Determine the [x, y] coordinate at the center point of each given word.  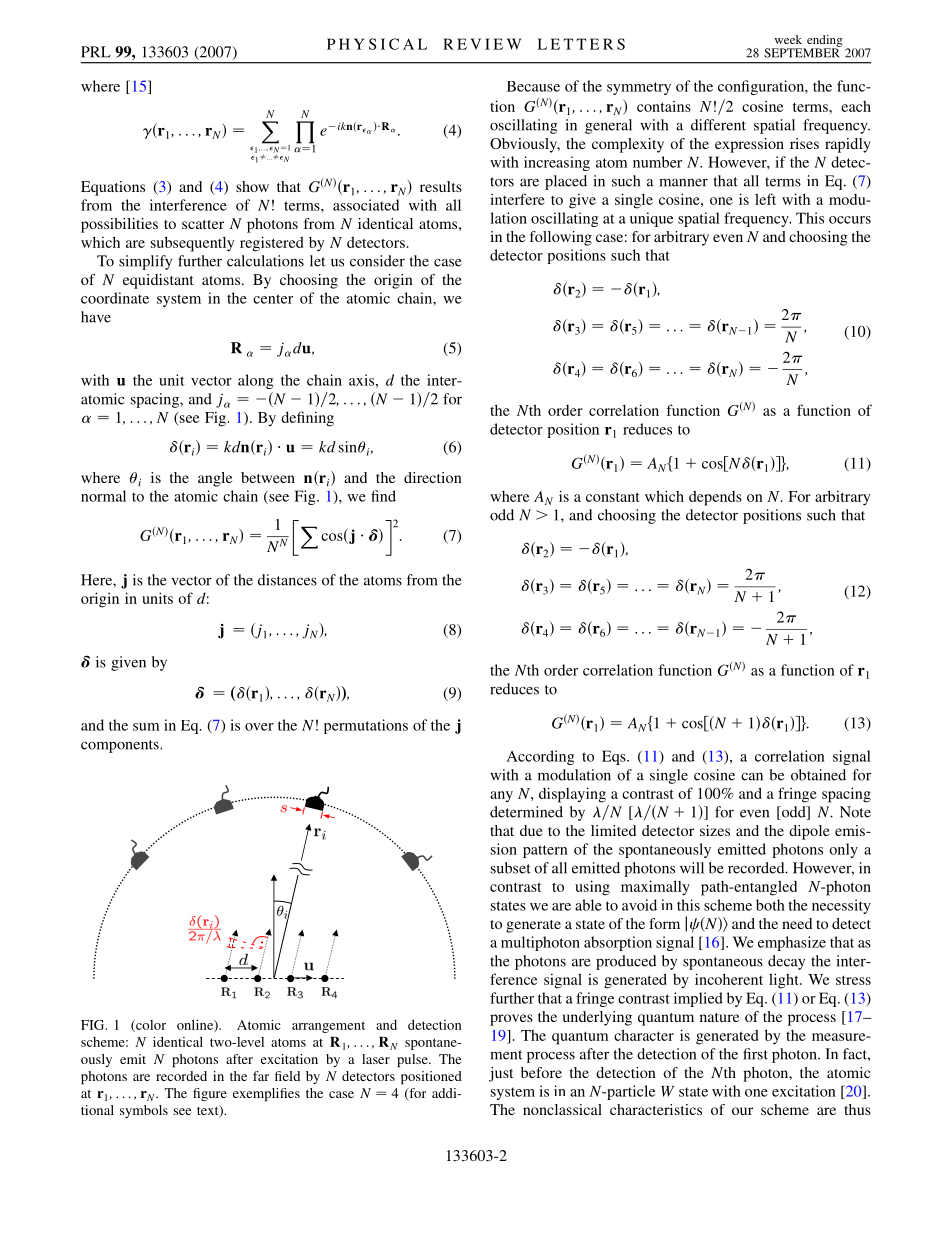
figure [210, 1094]
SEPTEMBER [802, 52]
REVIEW [482, 44]
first [755, 1054]
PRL [96, 52]
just [501, 1074]
